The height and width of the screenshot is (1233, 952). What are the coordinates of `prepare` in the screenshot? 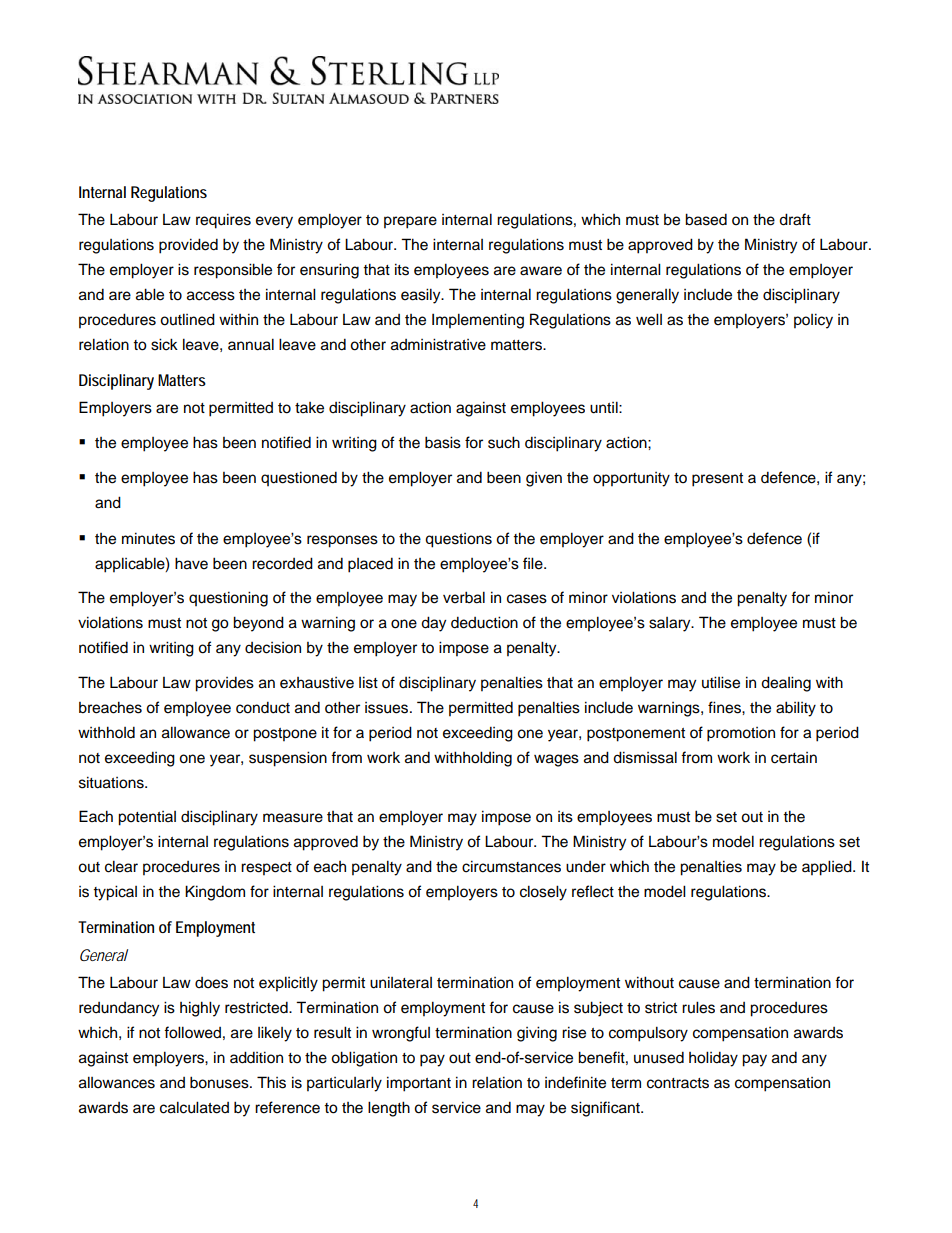 It's located at (410, 222).
